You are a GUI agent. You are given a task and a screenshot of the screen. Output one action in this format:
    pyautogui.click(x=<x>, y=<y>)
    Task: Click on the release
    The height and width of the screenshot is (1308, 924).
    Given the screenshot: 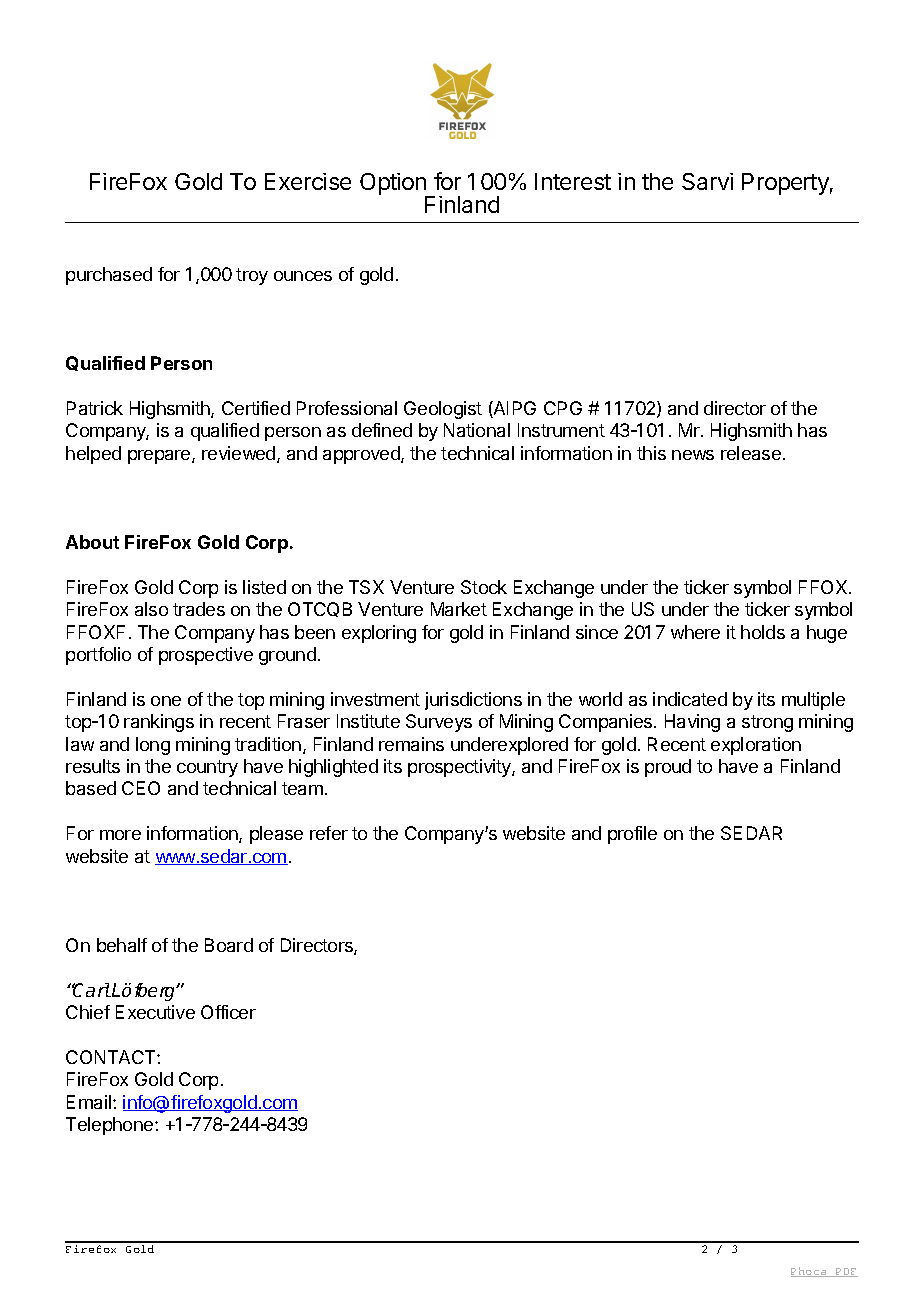 What is the action you would take?
    pyautogui.click(x=751, y=453)
